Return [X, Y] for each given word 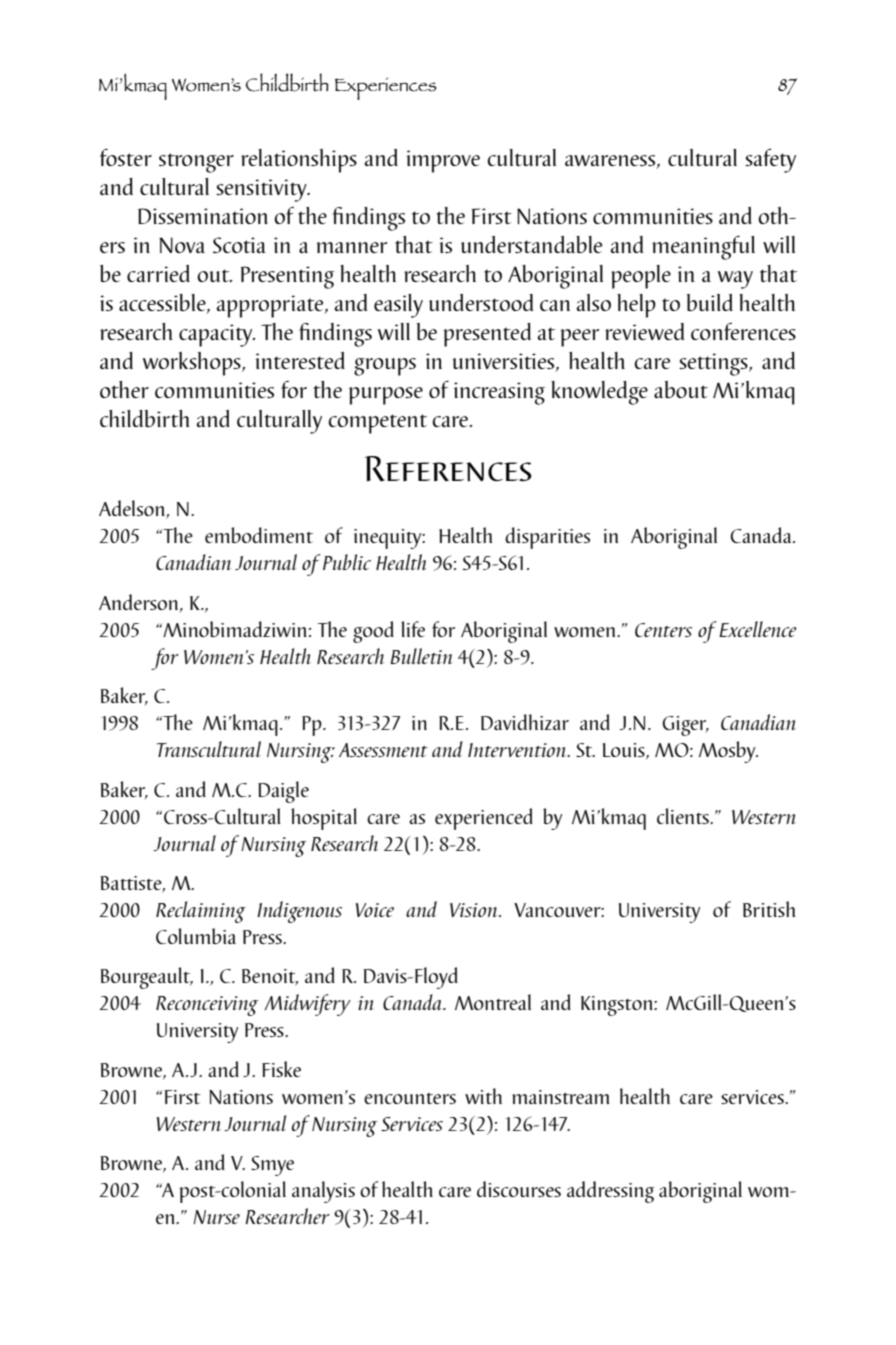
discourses [519, 1189]
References [448, 469]
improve [443, 161]
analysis [323, 1192]
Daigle [283, 792]
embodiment [259, 535]
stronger [196, 163]
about [681, 389]
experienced [484, 819]
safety [770, 160]
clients [684, 816]
